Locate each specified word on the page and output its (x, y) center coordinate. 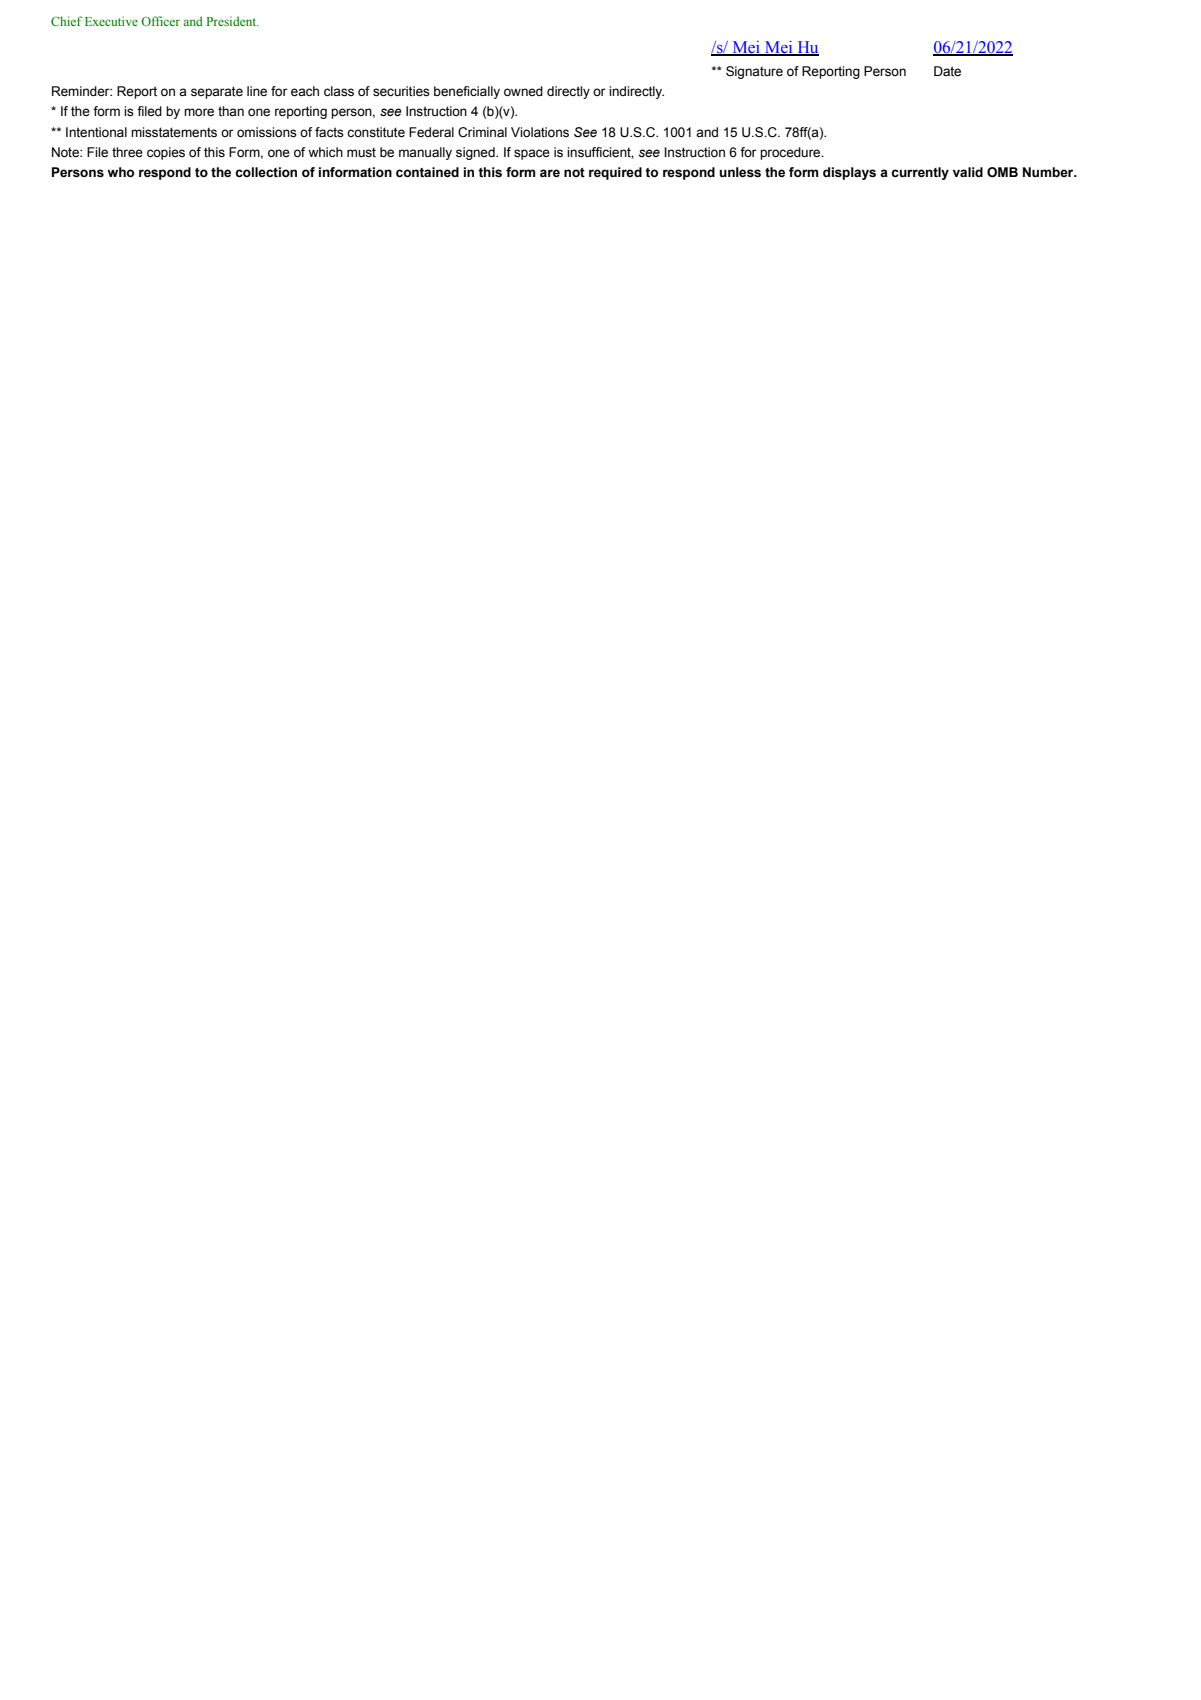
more (199, 112)
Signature (754, 72)
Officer (160, 21)
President (233, 21)
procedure (791, 153)
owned (523, 91)
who (120, 172)
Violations (540, 132)
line (257, 91)
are (550, 173)
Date (947, 71)
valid (968, 172)
